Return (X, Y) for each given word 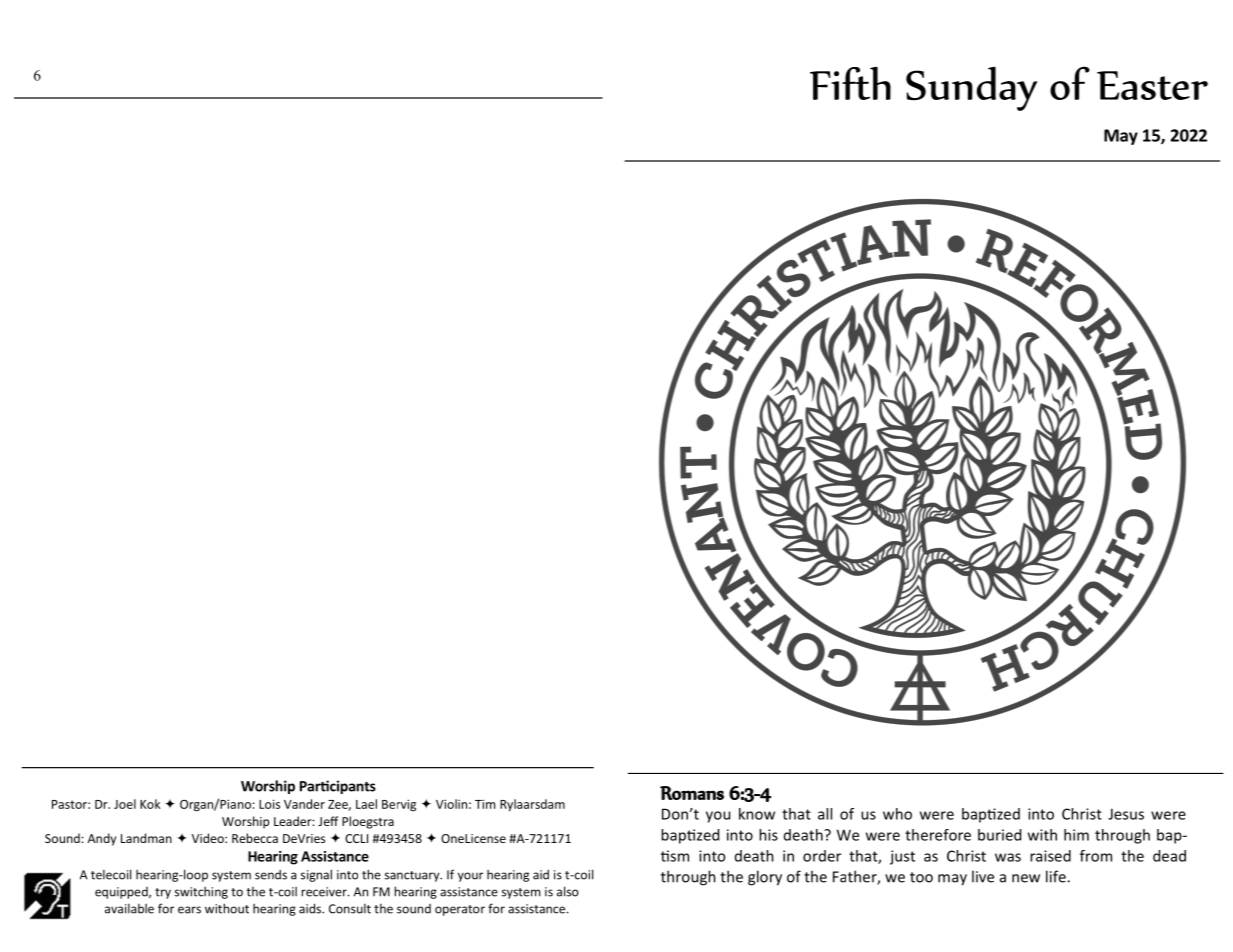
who (897, 814)
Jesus (1126, 814)
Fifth (850, 83)
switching (201, 893)
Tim (485, 804)
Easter (1152, 85)
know (757, 814)
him (1076, 835)
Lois (269, 804)
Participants (338, 787)
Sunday (971, 88)
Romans (692, 793)
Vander (304, 804)
